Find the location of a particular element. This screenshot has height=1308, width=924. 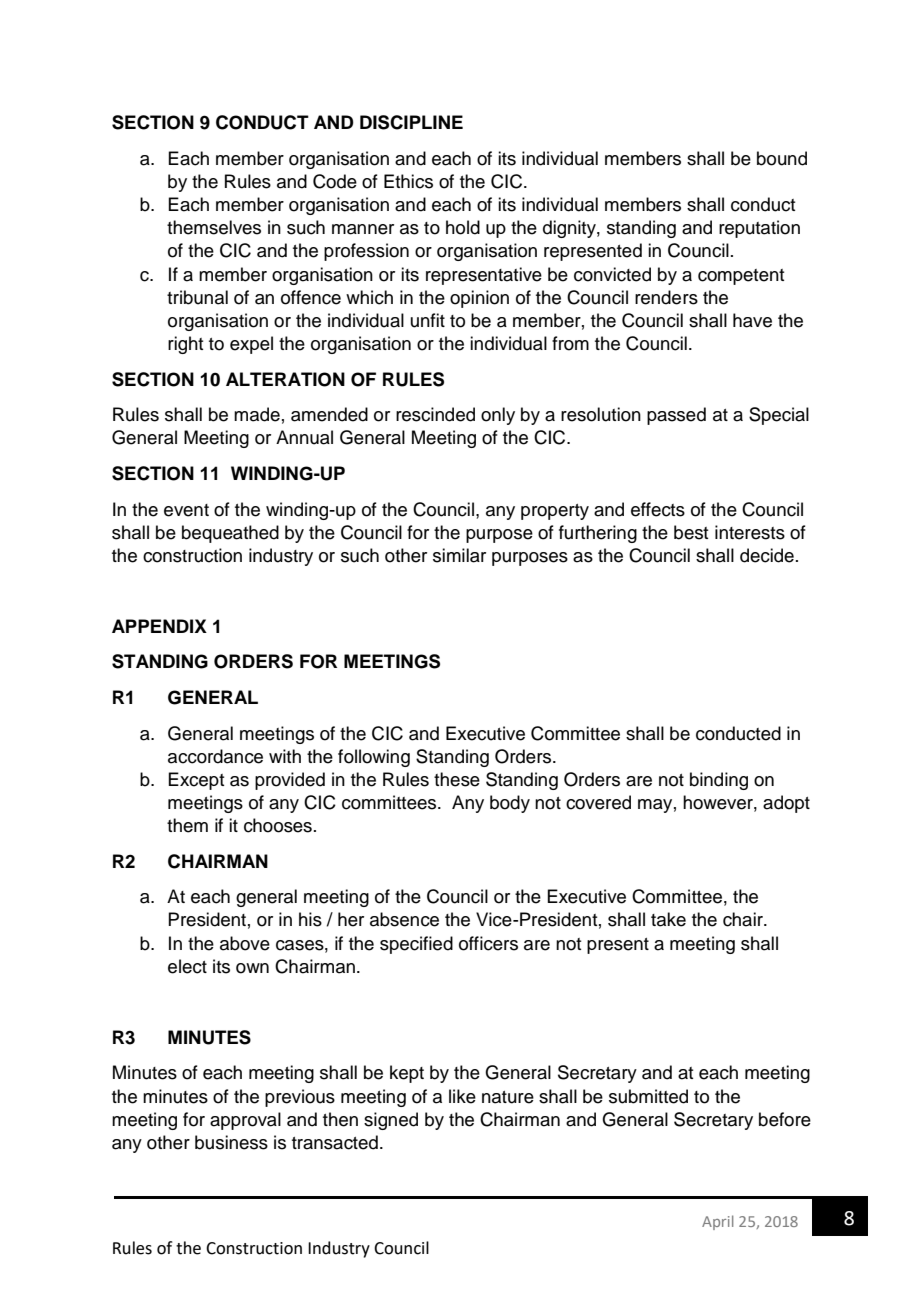

Code is located at coordinates (335, 181).
